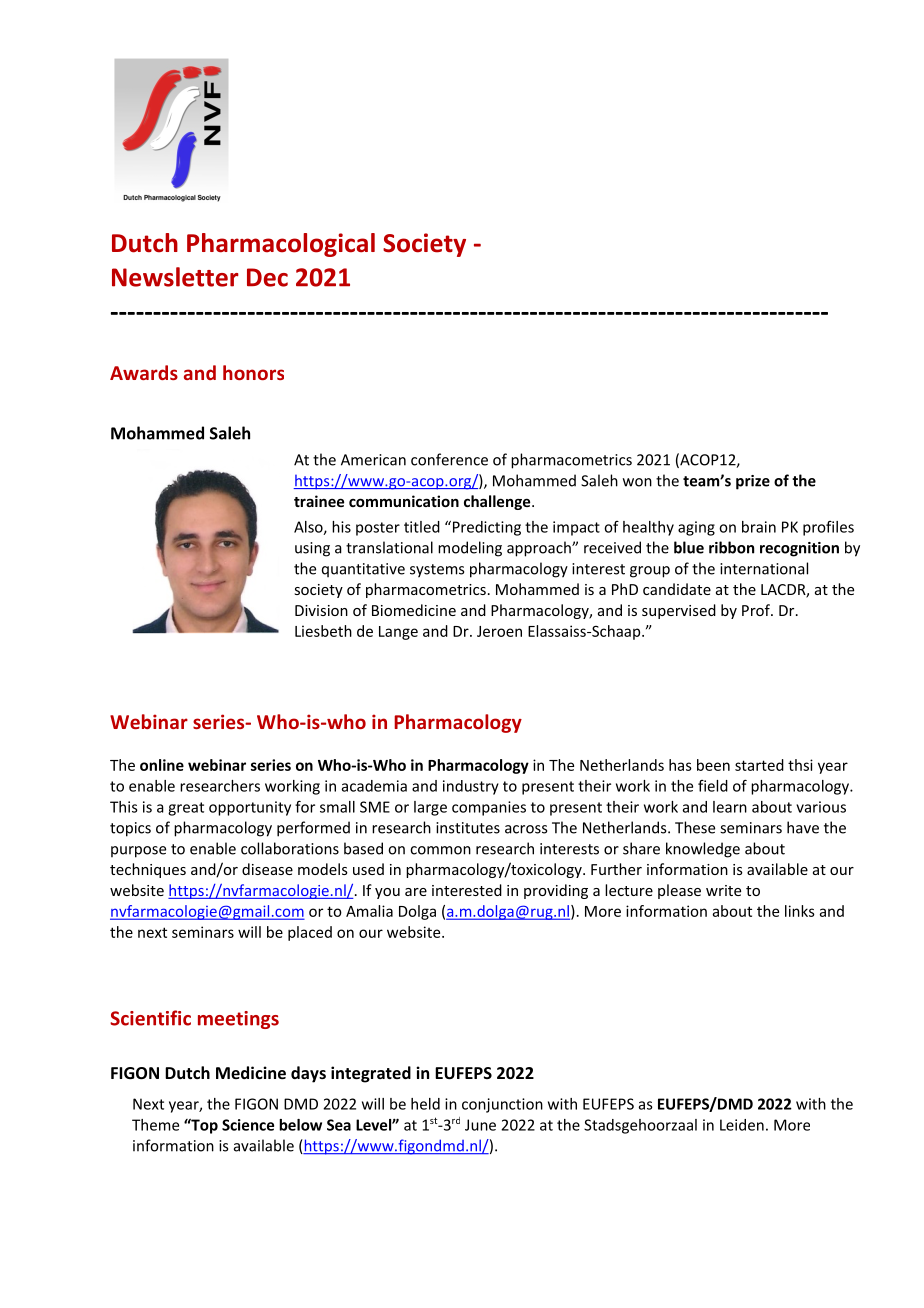 This page has width=924, height=1308. I want to click on Jeroen, so click(499, 631).
